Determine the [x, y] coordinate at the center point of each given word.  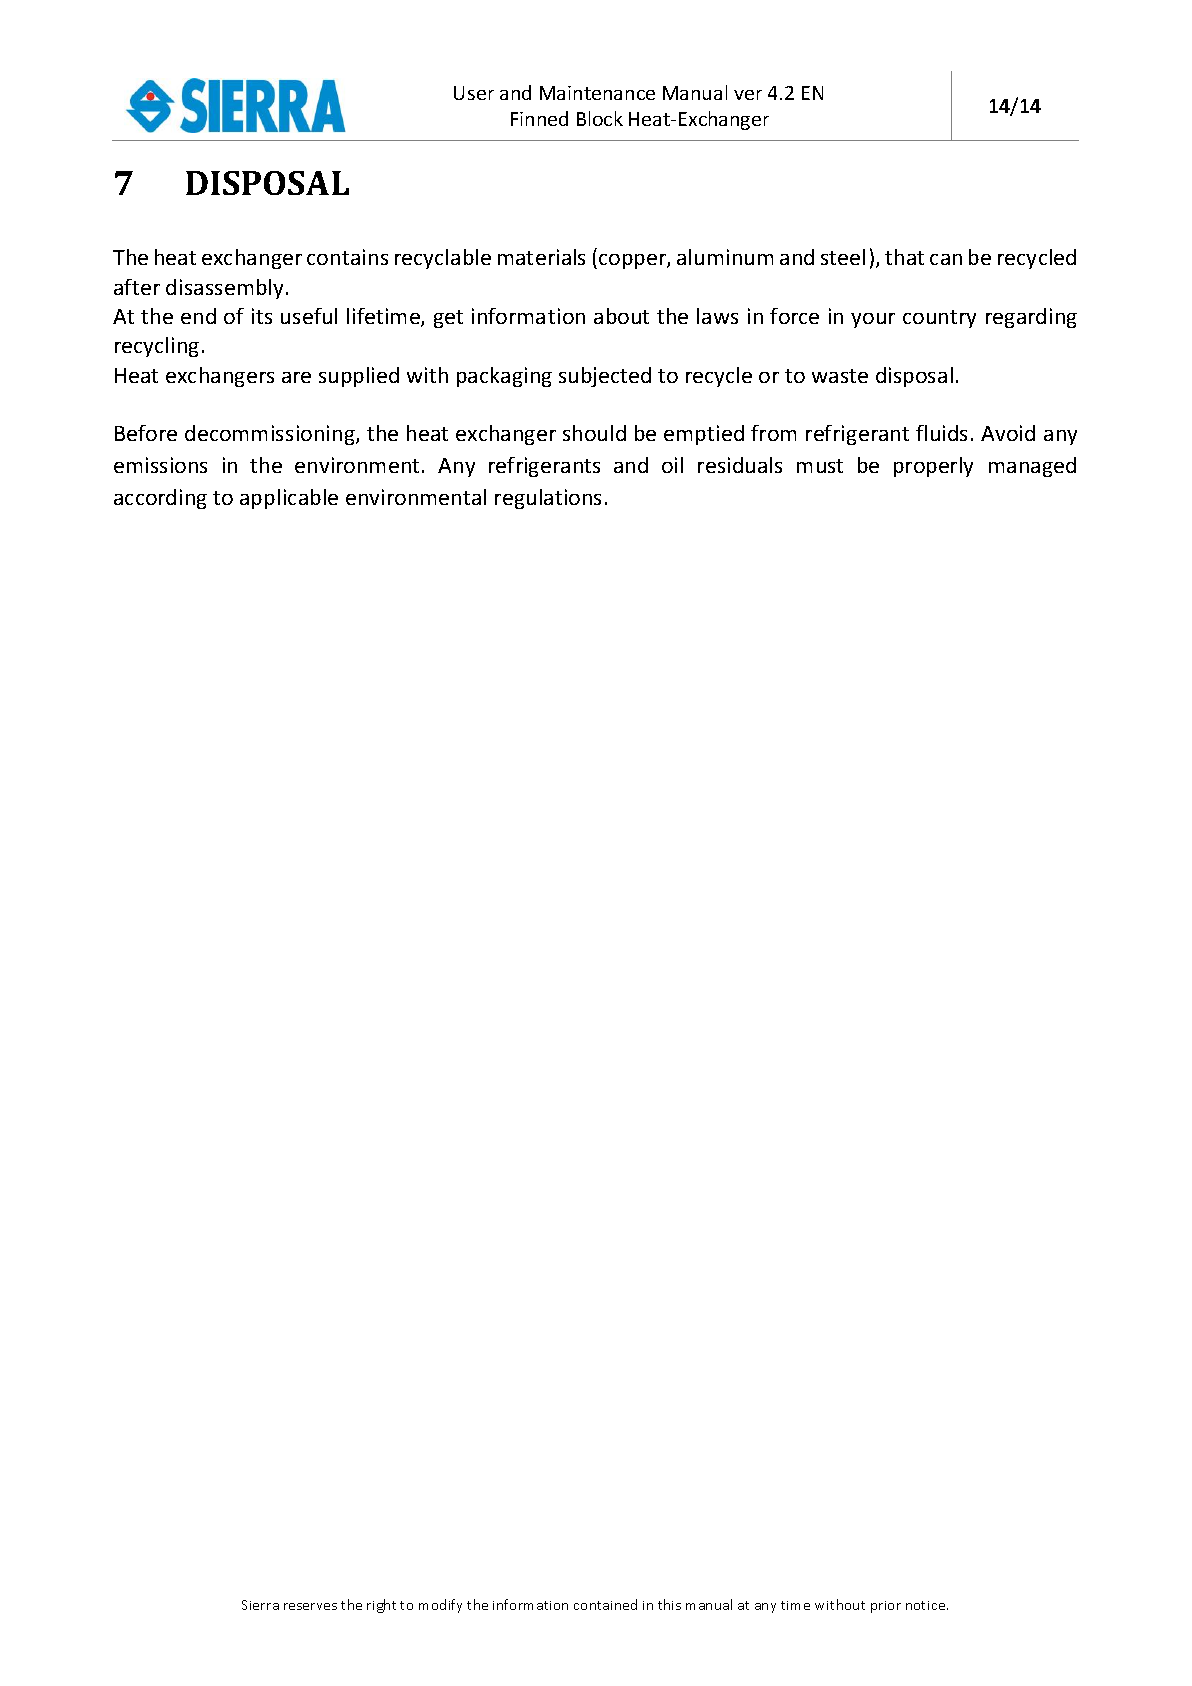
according [160, 499]
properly [933, 467]
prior [886, 1607]
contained [605, 1604]
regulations [548, 499]
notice [927, 1605]
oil [672, 465]
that [904, 257]
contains [347, 257]
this [669, 1604]
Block [600, 118]
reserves [310, 1606]
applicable [289, 499]
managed [1032, 467]
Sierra [260, 1605]
